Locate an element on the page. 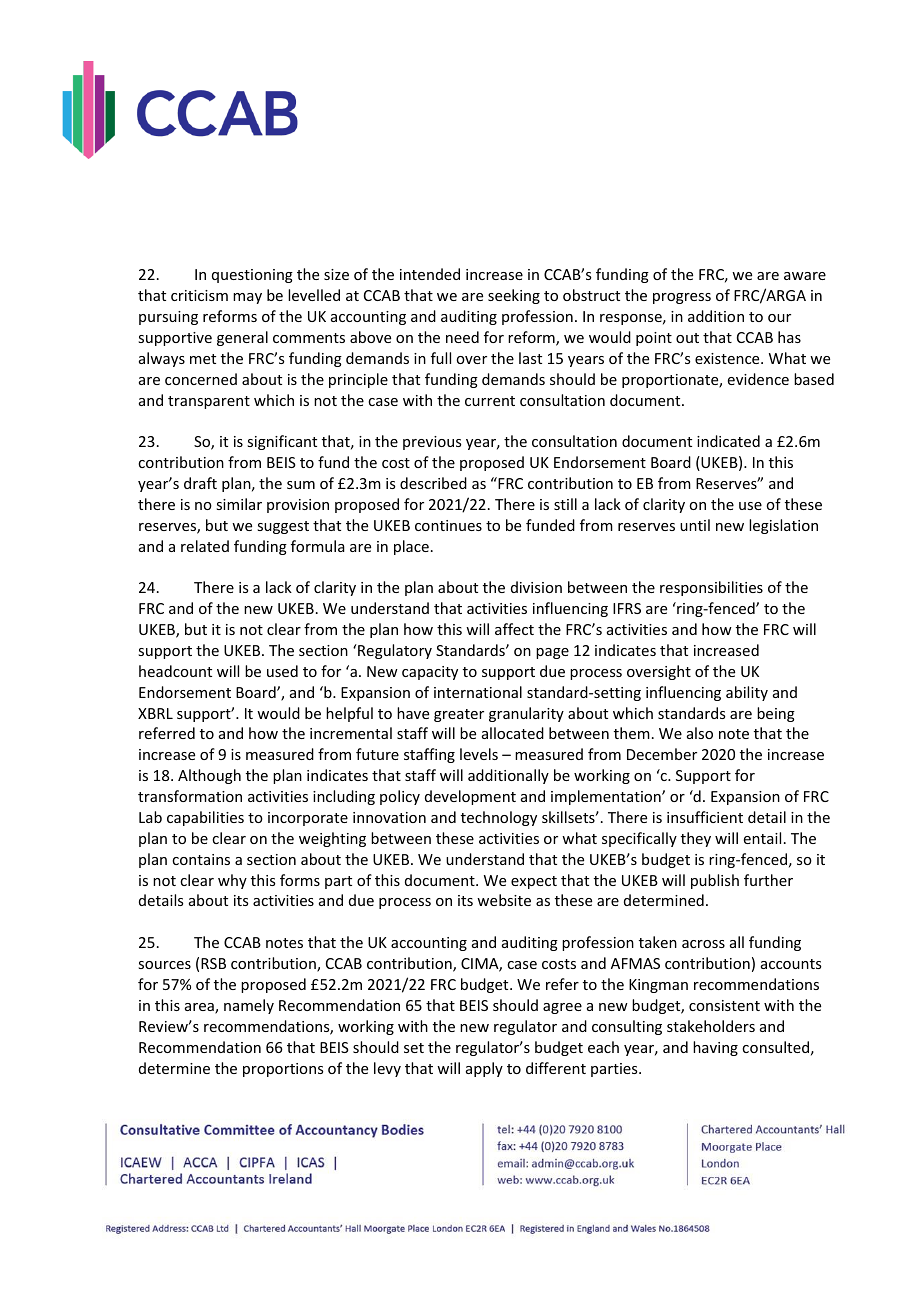  international is located at coordinates (478, 692).
